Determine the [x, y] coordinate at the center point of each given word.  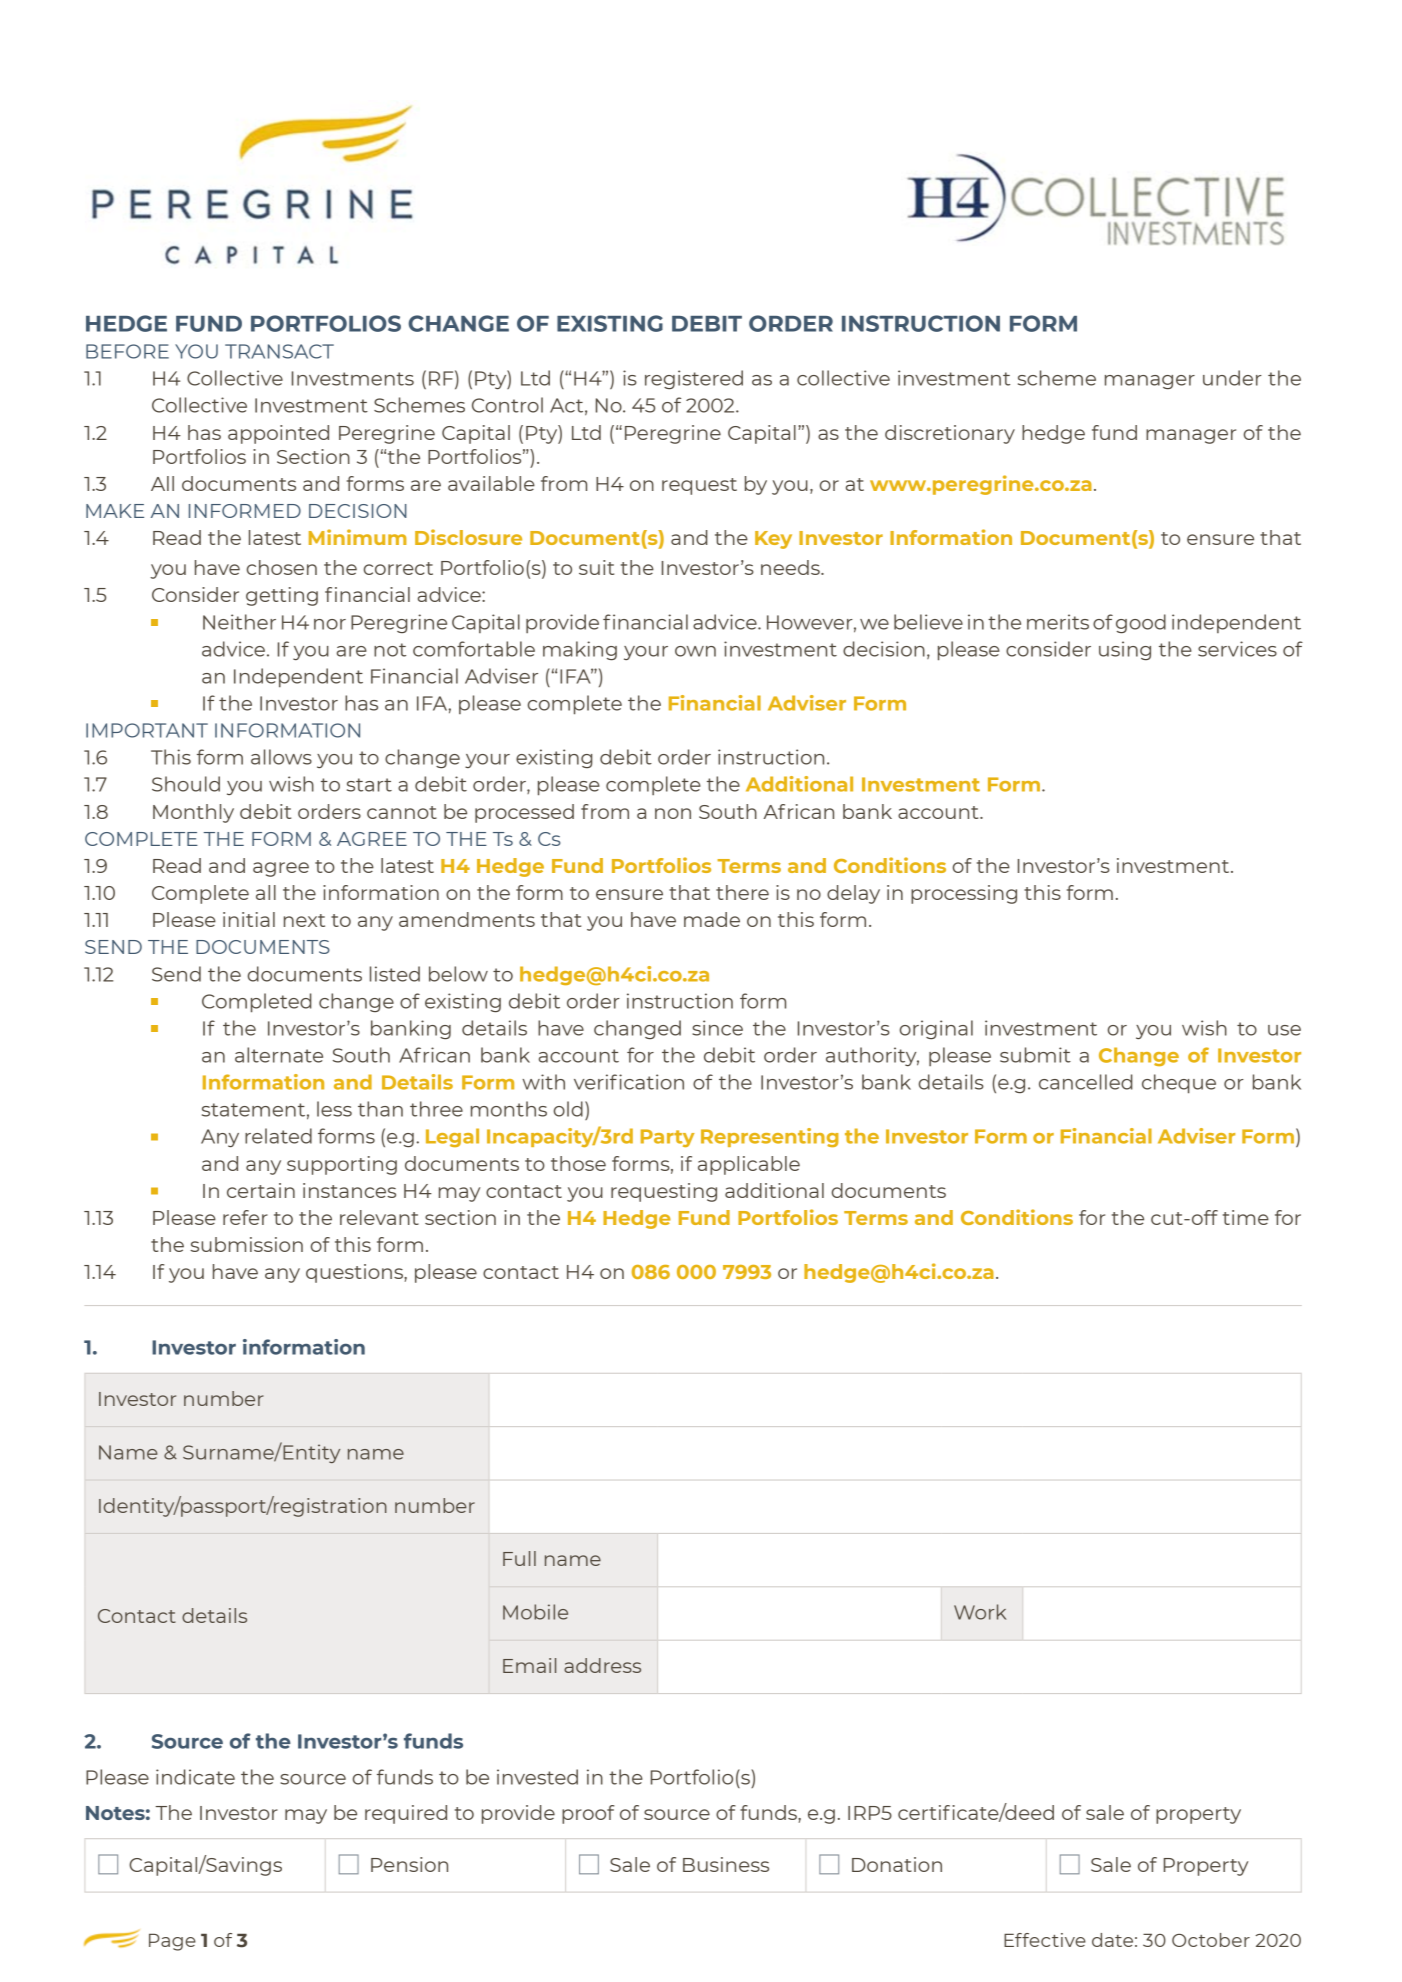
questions [355, 1273]
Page [172, 1942]
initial [249, 919]
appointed [278, 434]
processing [964, 894]
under [1232, 378]
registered [694, 379]
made [712, 919]
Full [519, 1558]
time [1246, 1217]
